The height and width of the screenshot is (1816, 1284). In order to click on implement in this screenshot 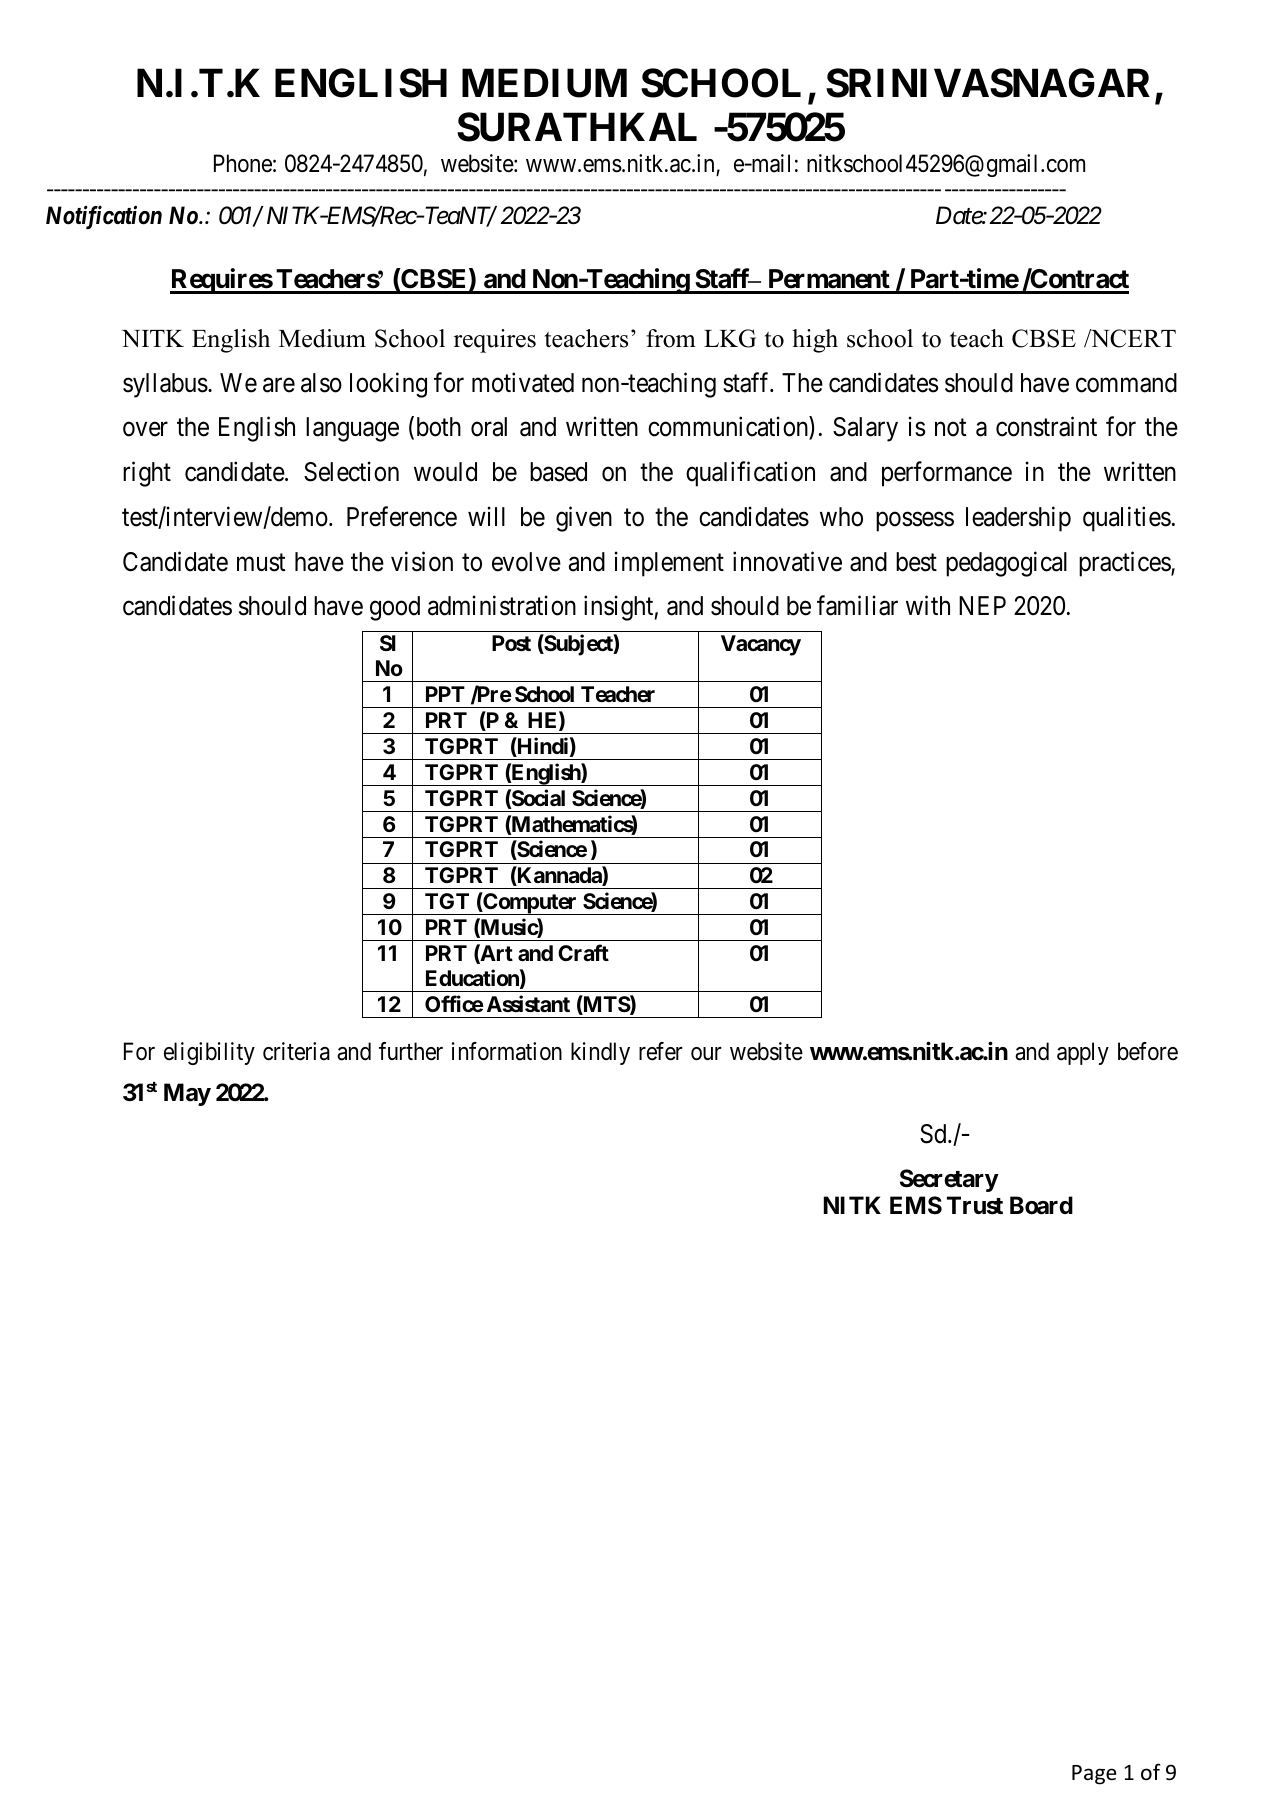, I will do `click(669, 564)`.
